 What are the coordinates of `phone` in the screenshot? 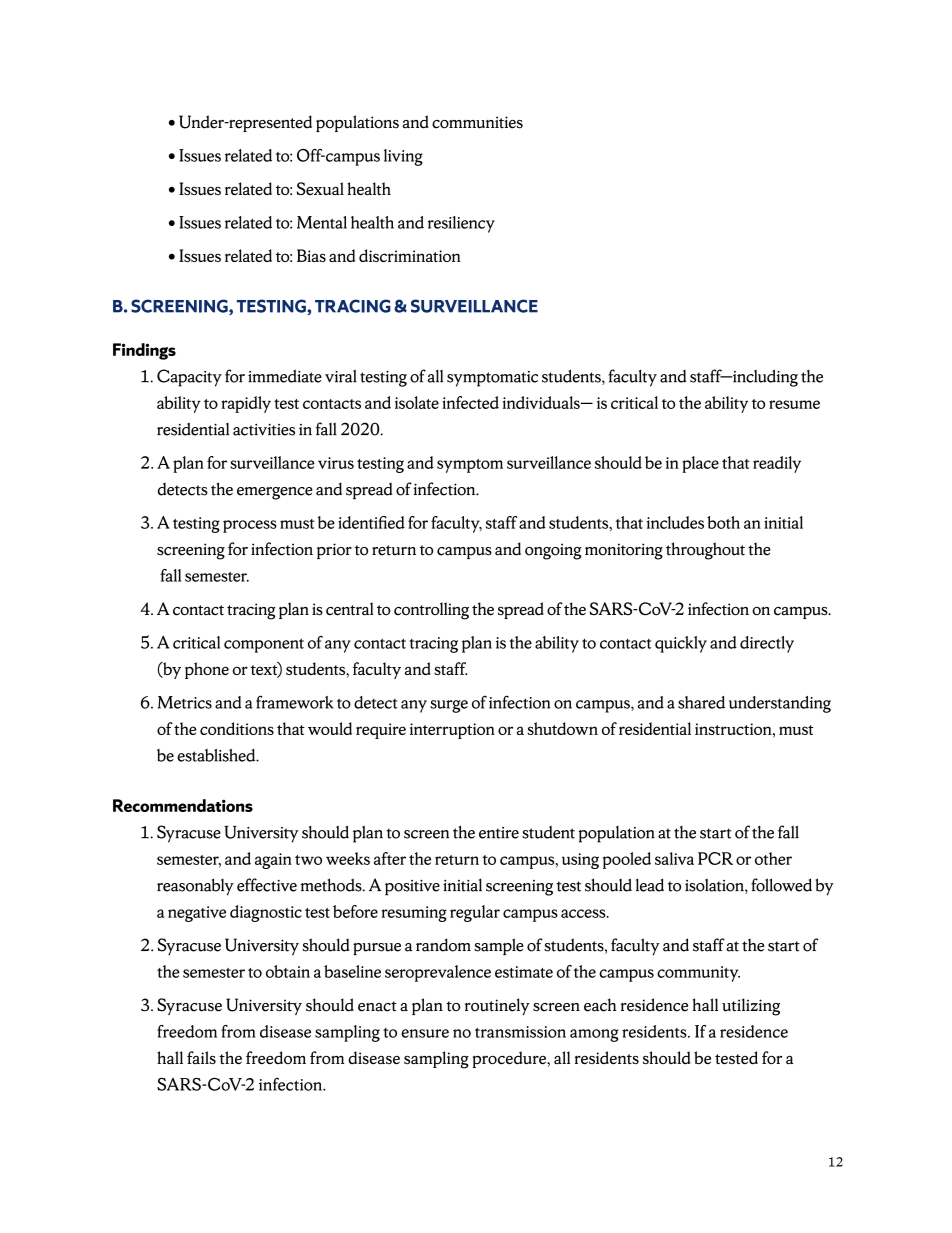 It's located at (207, 670).
